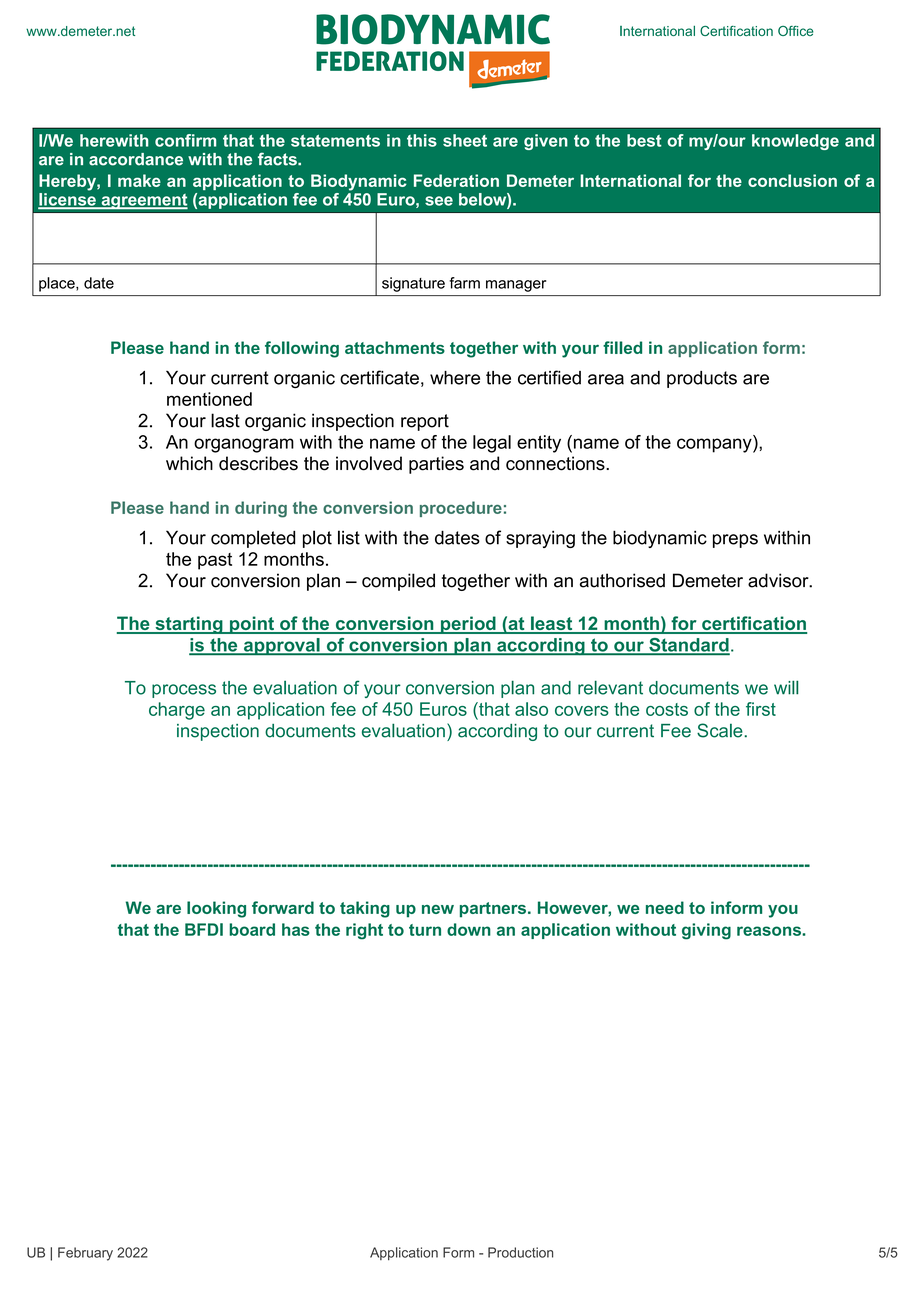 The height and width of the document is (1308, 924). I want to click on Production, so click(520, 1252).
